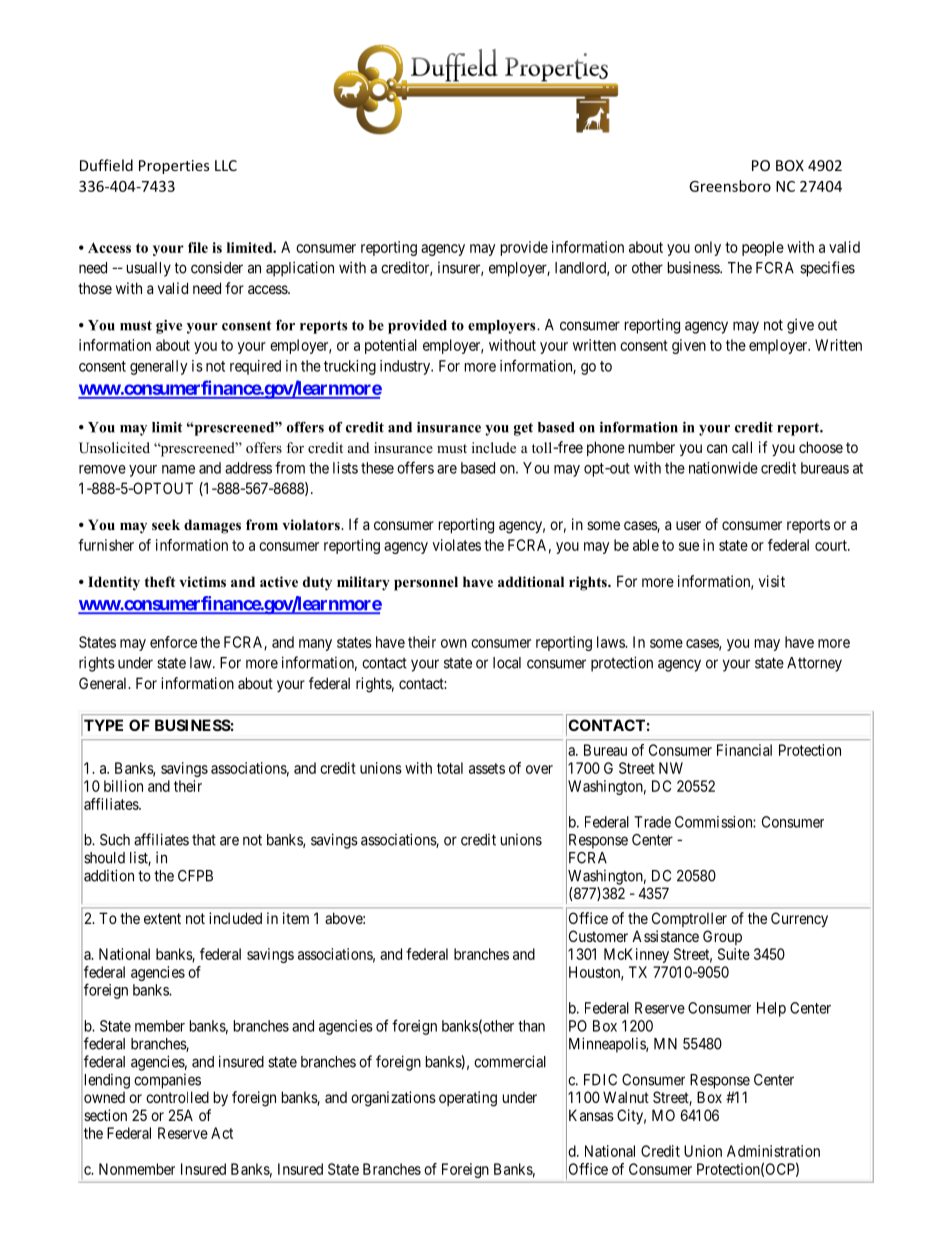  Describe the element at coordinates (507, 663) in the image. I see `local` at that location.
